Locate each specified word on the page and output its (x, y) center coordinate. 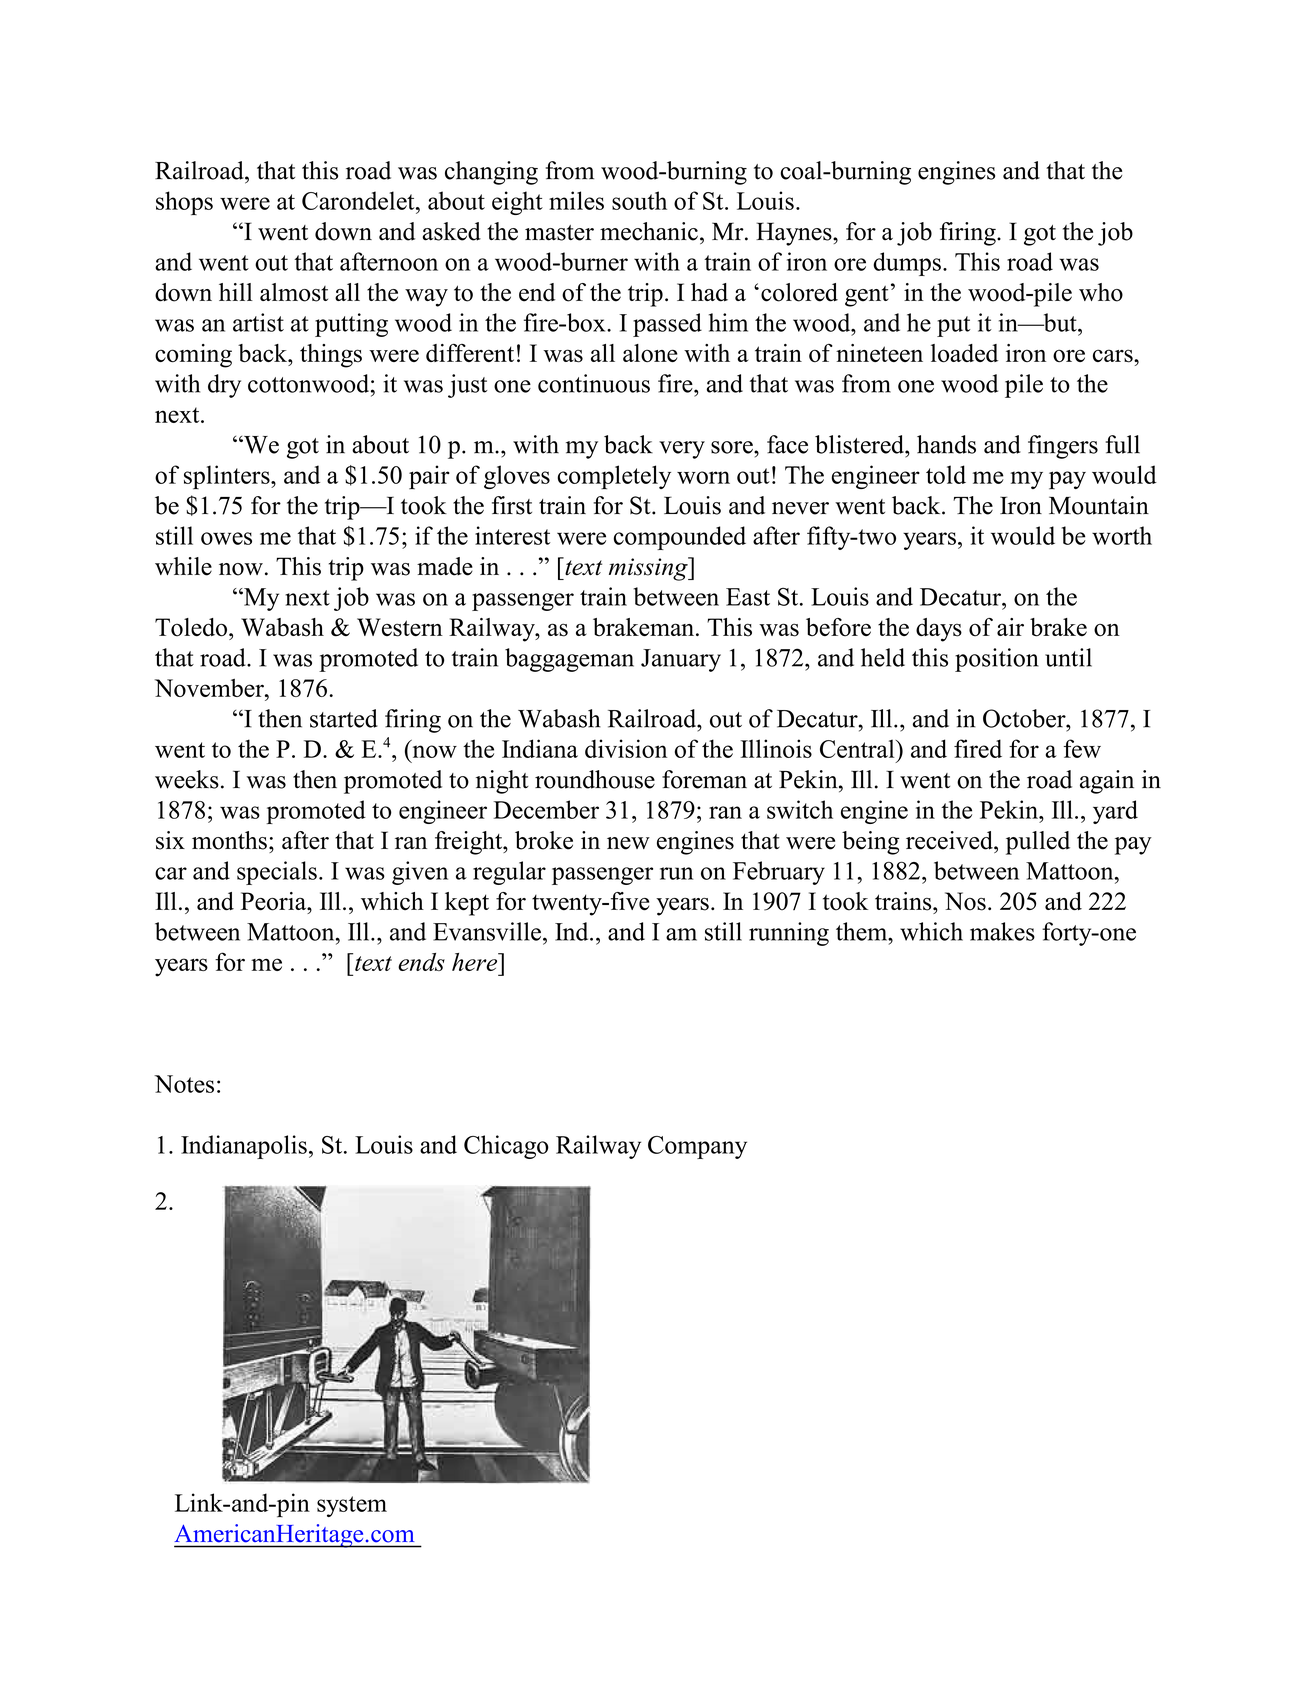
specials (277, 873)
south (639, 200)
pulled (1038, 843)
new (628, 843)
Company (697, 1147)
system (352, 1506)
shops (184, 203)
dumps (907, 264)
